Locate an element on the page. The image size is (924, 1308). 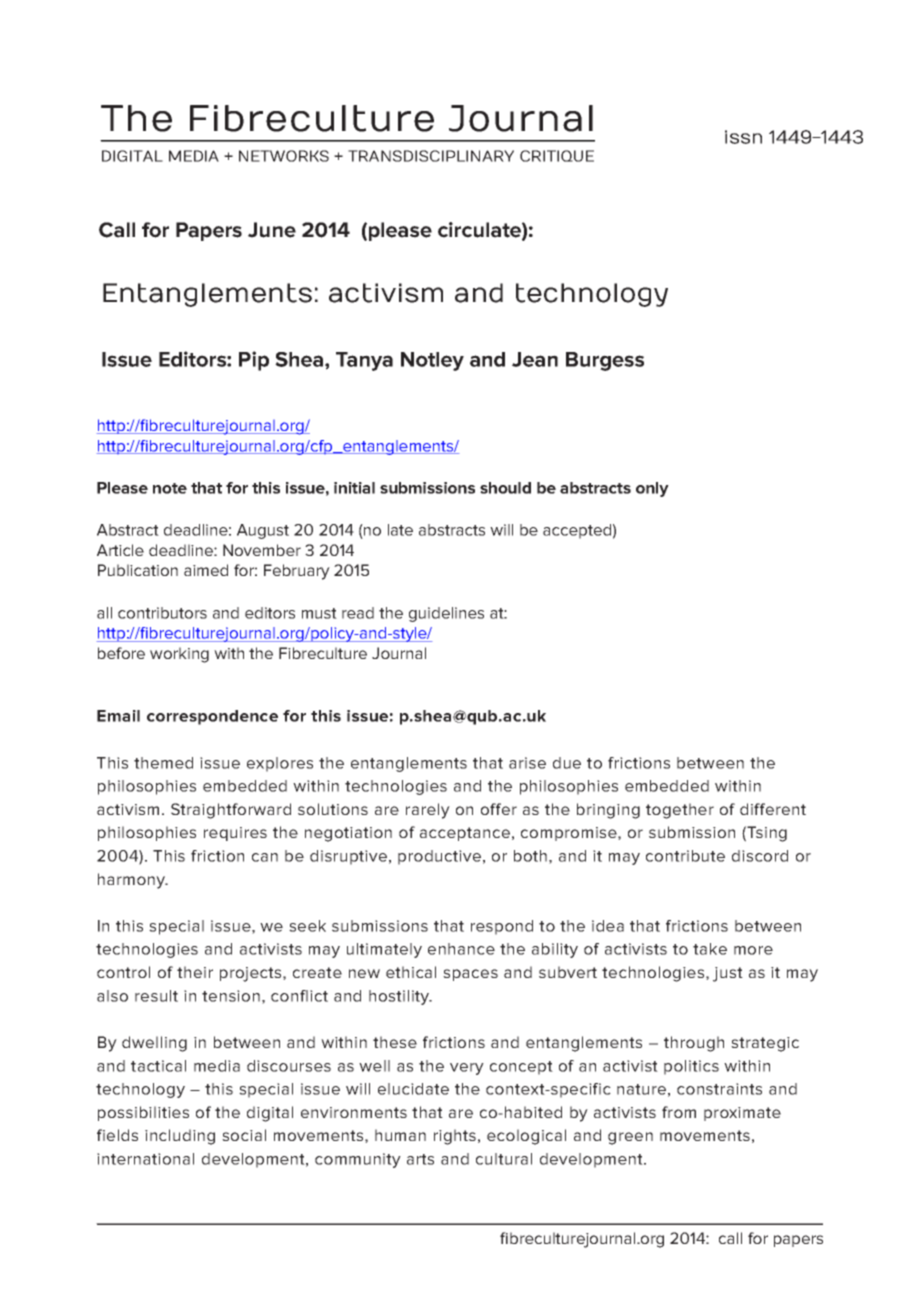
CRITIQUE is located at coordinates (557, 156).
